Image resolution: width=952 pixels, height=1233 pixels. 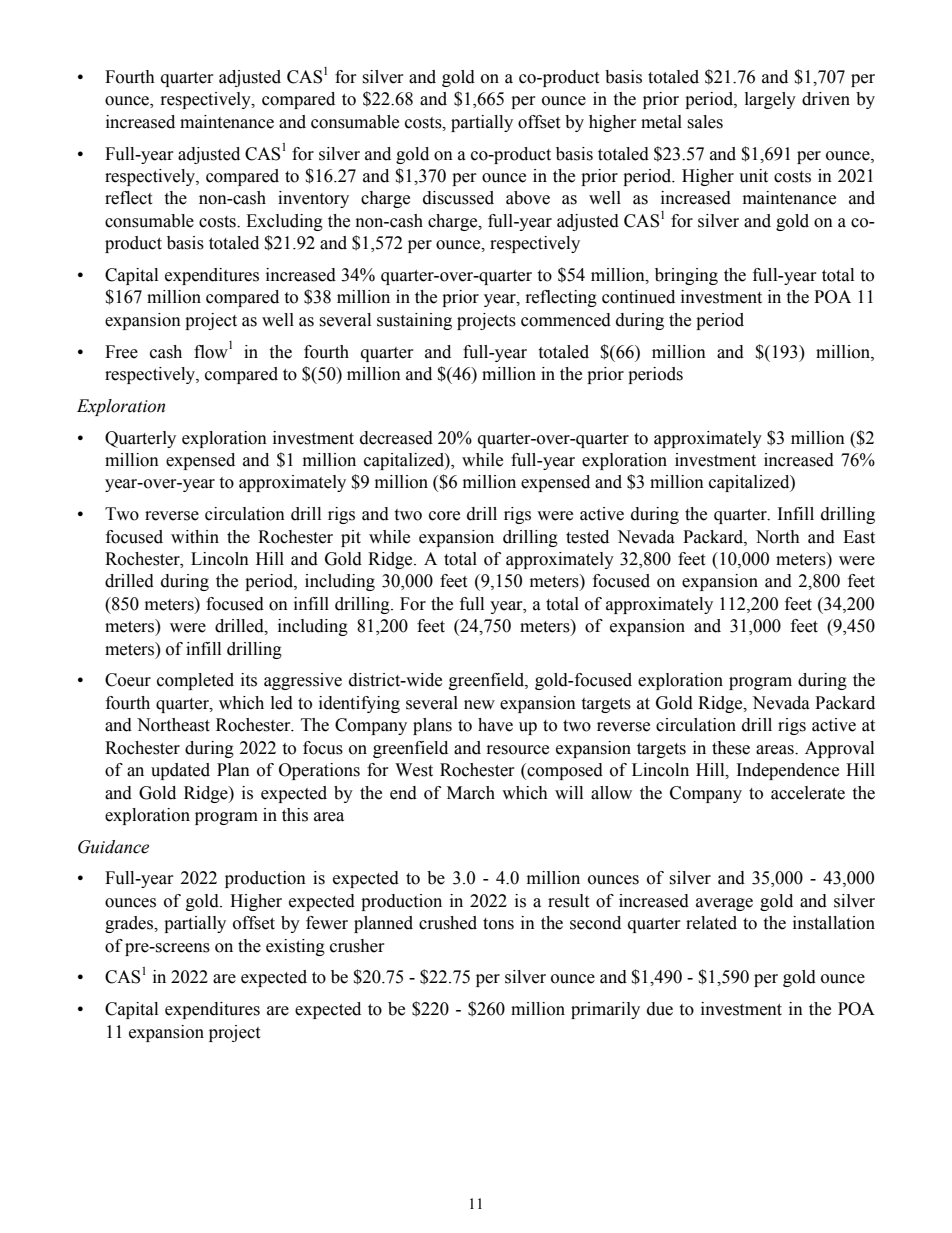 What do you see at coordinates (195, 537) in the screenshot?
I see `within` at bounding box center [195, 537].
